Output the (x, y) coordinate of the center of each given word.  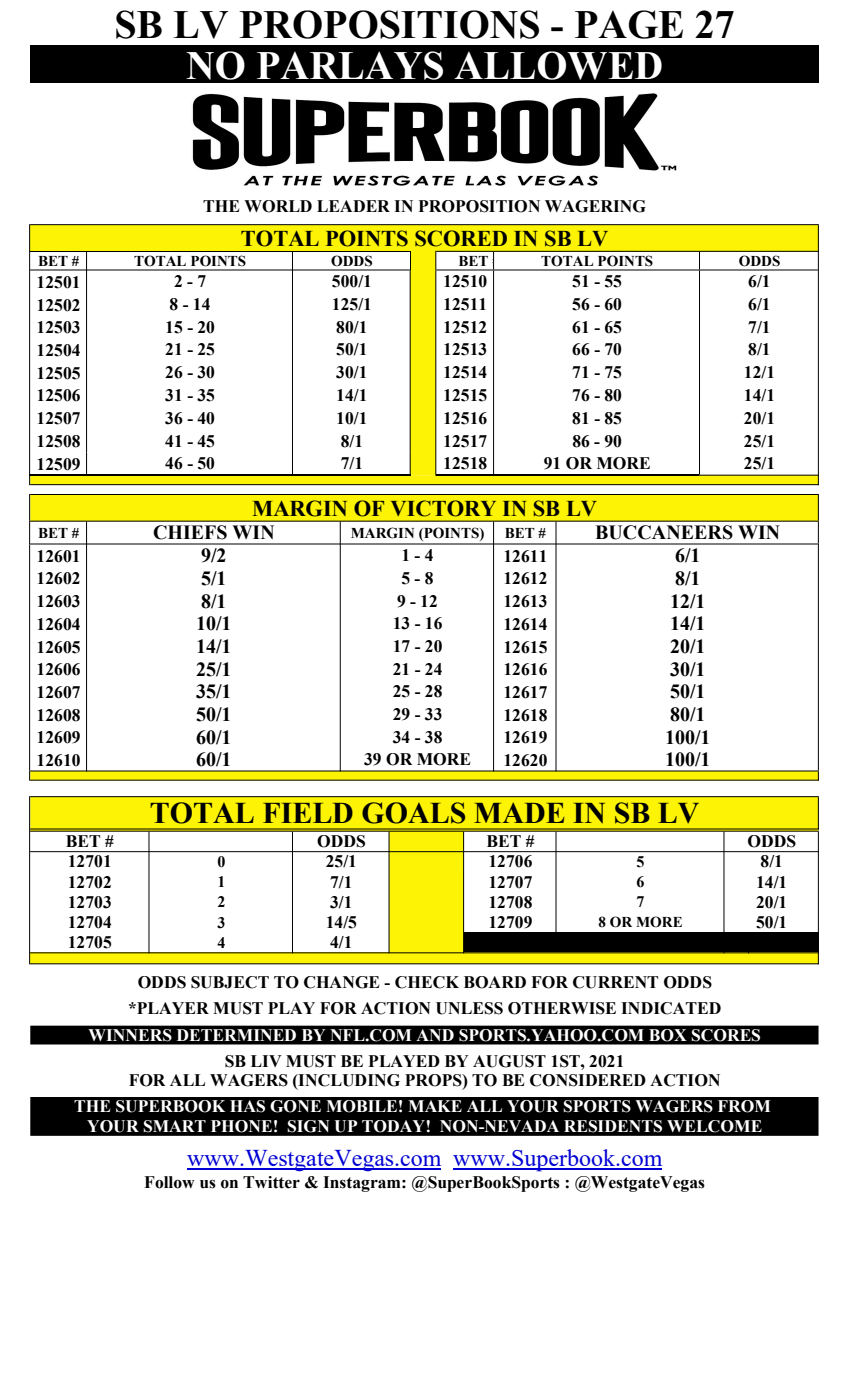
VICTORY (443, 508)
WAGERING (595, 206)
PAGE (629, 24)
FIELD (308, 813)
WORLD (278, 206)
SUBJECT (230, 982)
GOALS (413, 813)
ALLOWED (558, 65)
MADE (519, 812)
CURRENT (615, 982)
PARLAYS (350, 65)
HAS (247, 1106)
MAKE (435, 1106)
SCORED (461, 238)
